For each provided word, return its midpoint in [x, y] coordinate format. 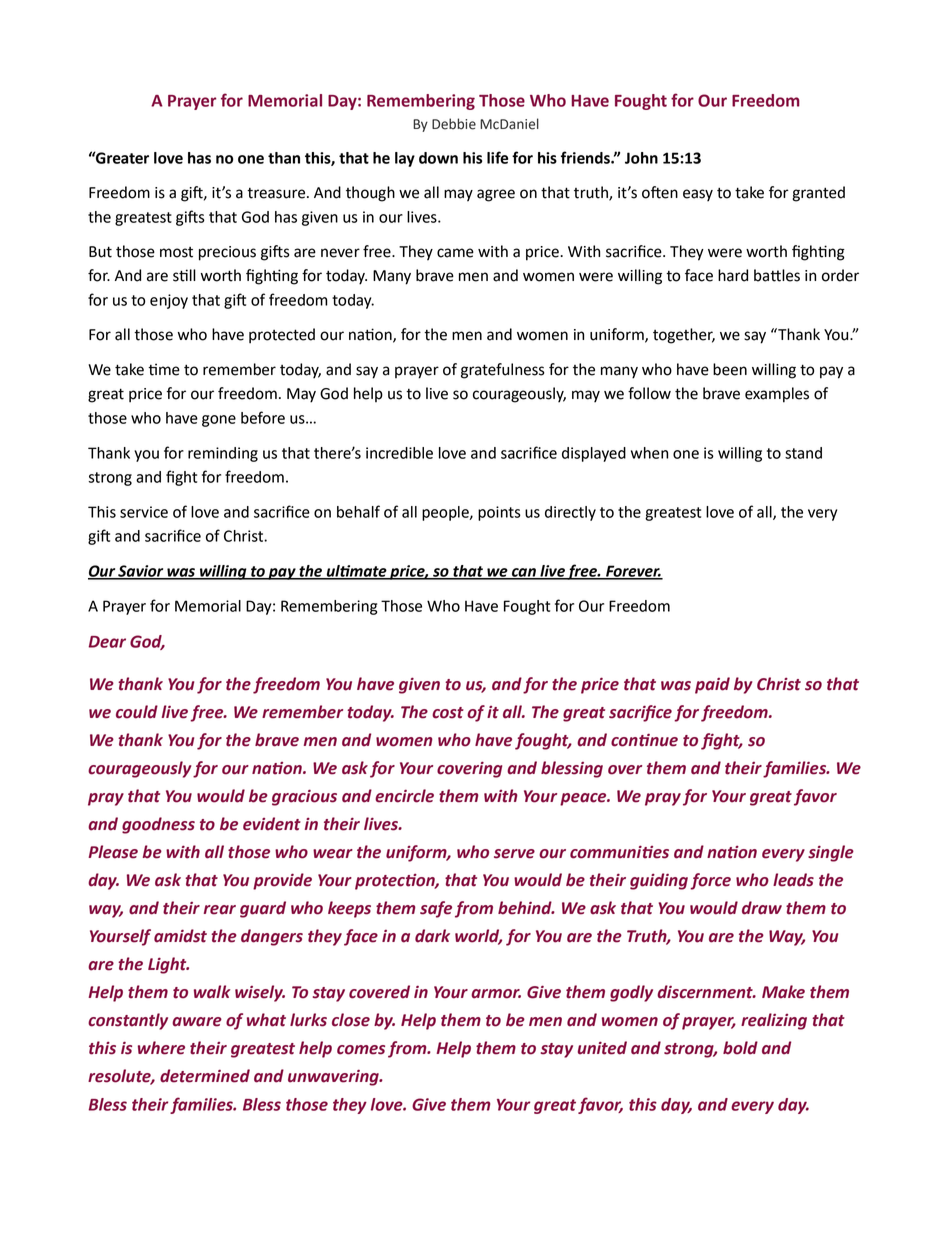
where [161, 1048]
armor [496, 994]
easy [698, 195]
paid [712, 685]
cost [448, 713]
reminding [223, 454]
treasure [277, 193]
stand [803, 453]
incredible [399, 453]
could [137, 712]
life [497, 157]
